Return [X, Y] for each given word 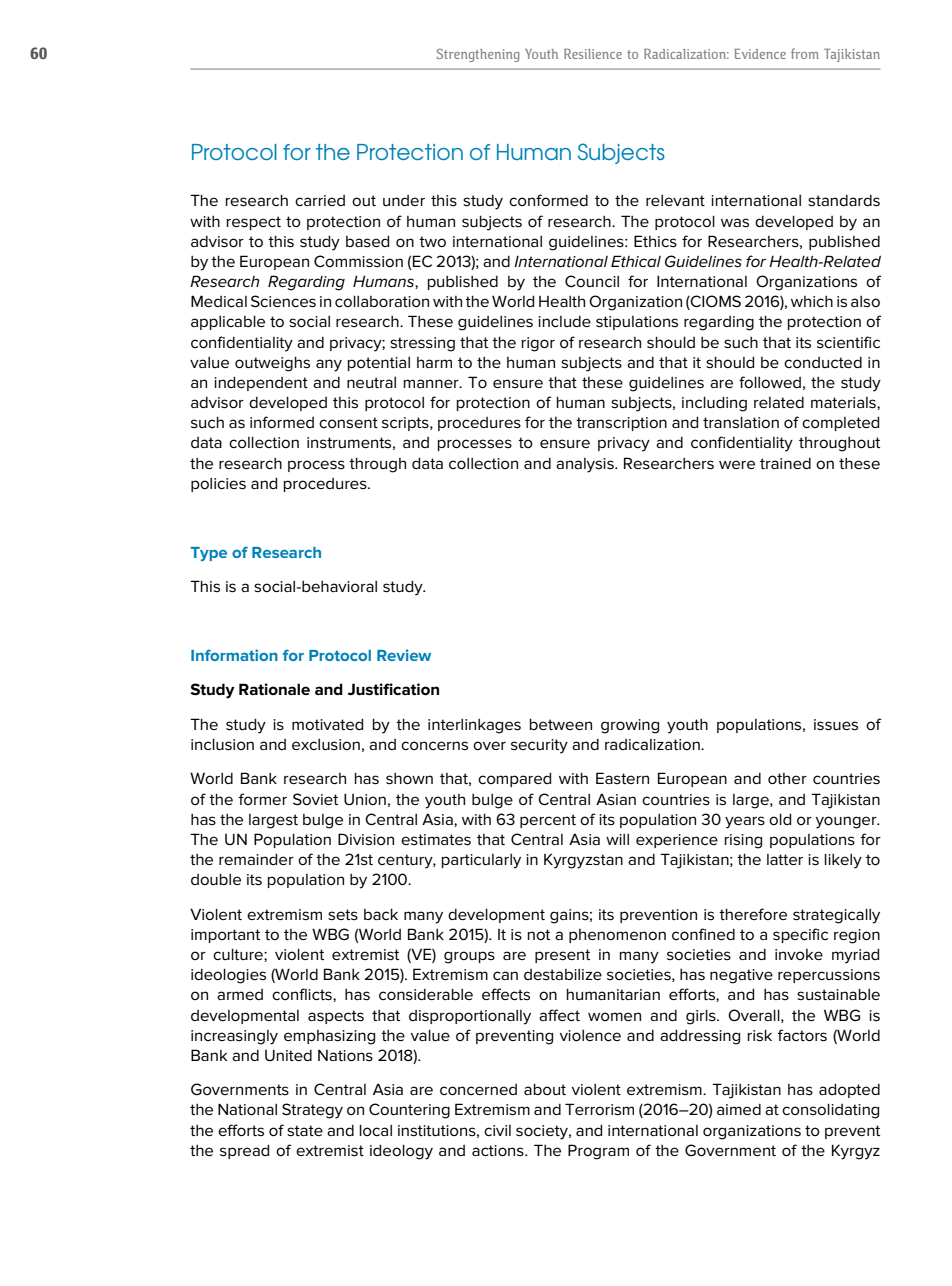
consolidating [830, 1111]
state [305, 1131]
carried [320, 200]
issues [836, 725]
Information [234, 655]
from [805, 53]
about [545, 1089]
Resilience [593, 54]
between [561, 724]
